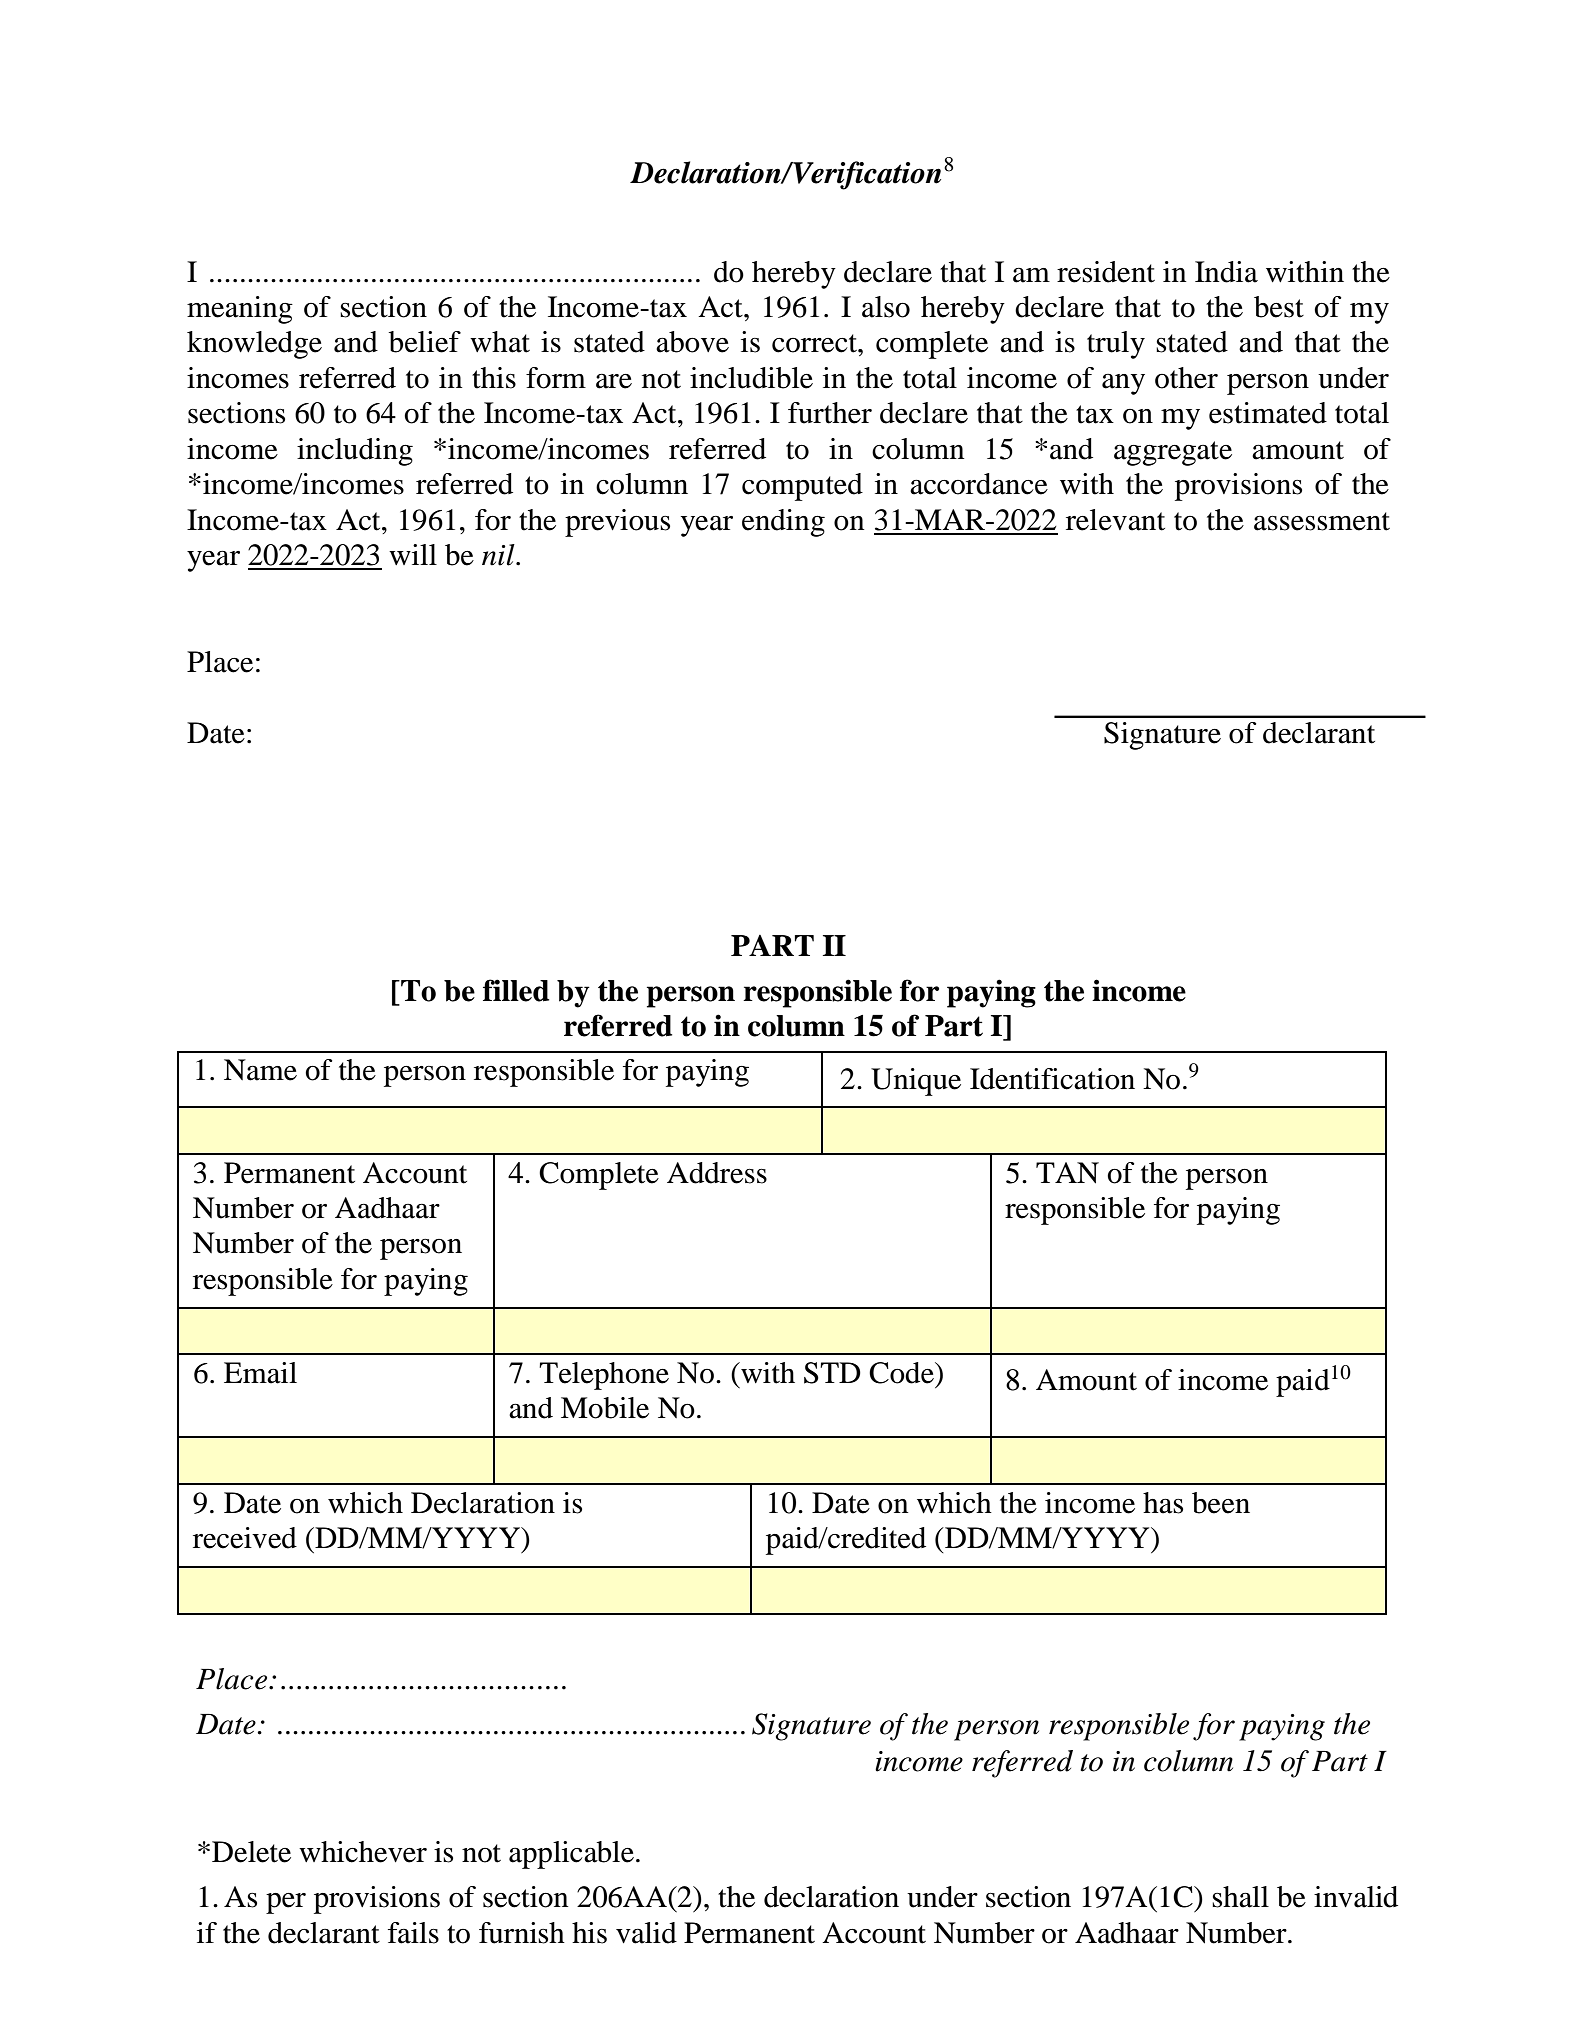 Image resolution: width=1573 pixels, height=2035 pixels. What do you see at coordinates (1186, 378) in the image?
I see `other` at bounding box center [1186, 378].
